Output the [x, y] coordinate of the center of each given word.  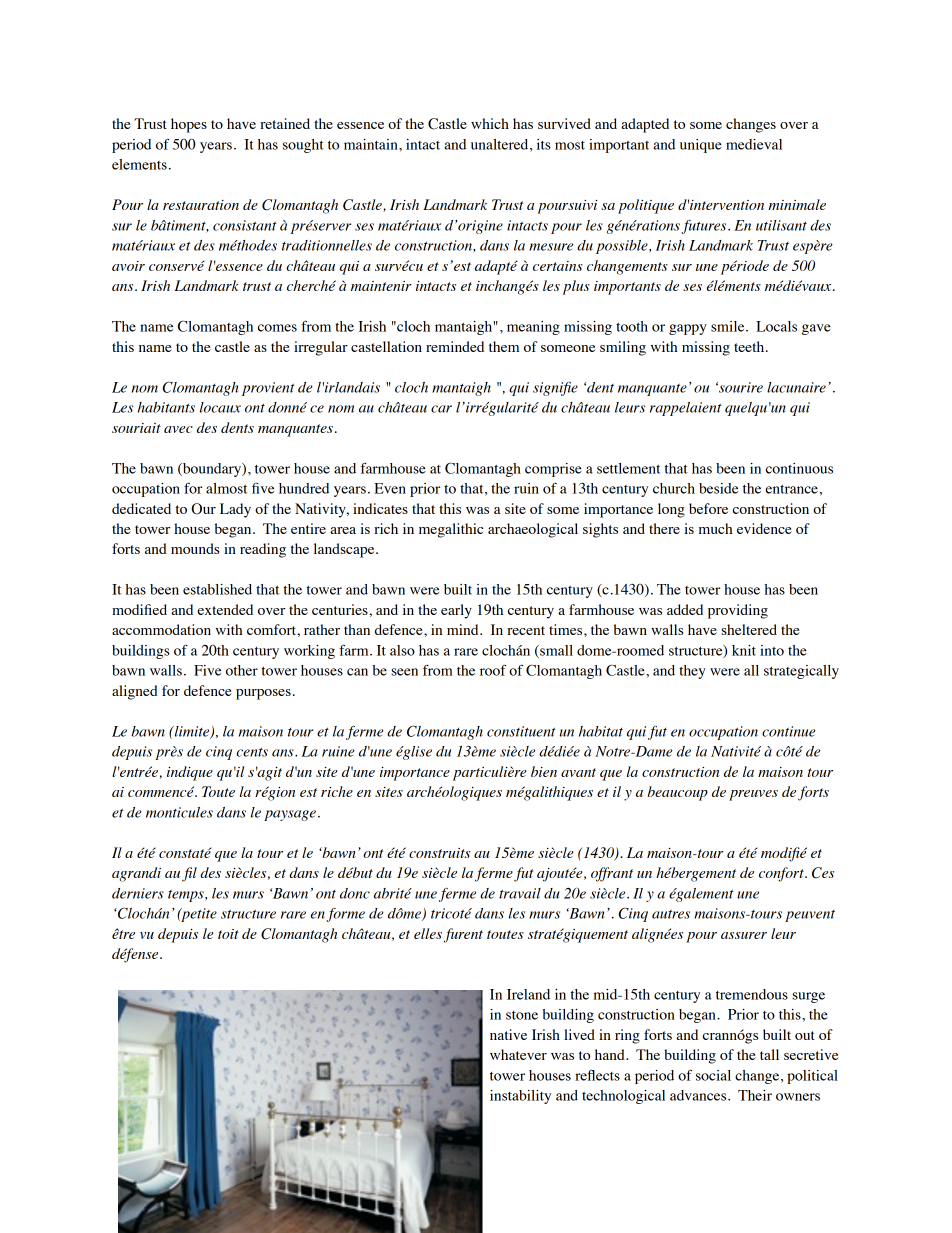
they [692, 672]
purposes [263, 694]
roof [493, 670]
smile [729, 326]
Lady [235, 510]
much [716, 528]
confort [782, 874]
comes [277, 328]
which [490, 123]
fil [189, 874]
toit [228, 934]
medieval [754, 144]
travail [520, 893]
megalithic [451, 530]
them [504, 346]
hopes [189, 125]
